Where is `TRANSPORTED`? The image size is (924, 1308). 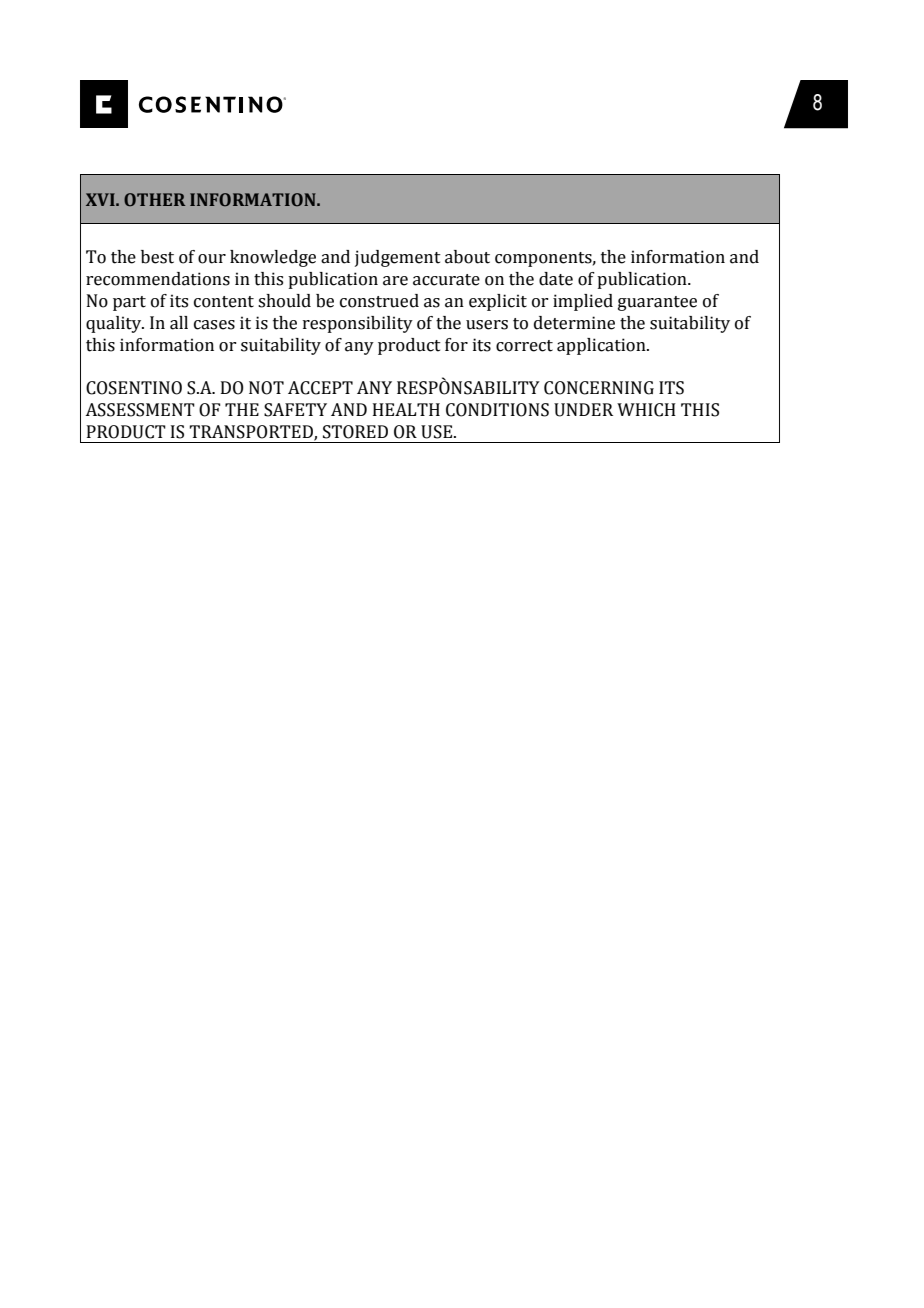
TRANSPORTED is located at coordinates (252, 433).
